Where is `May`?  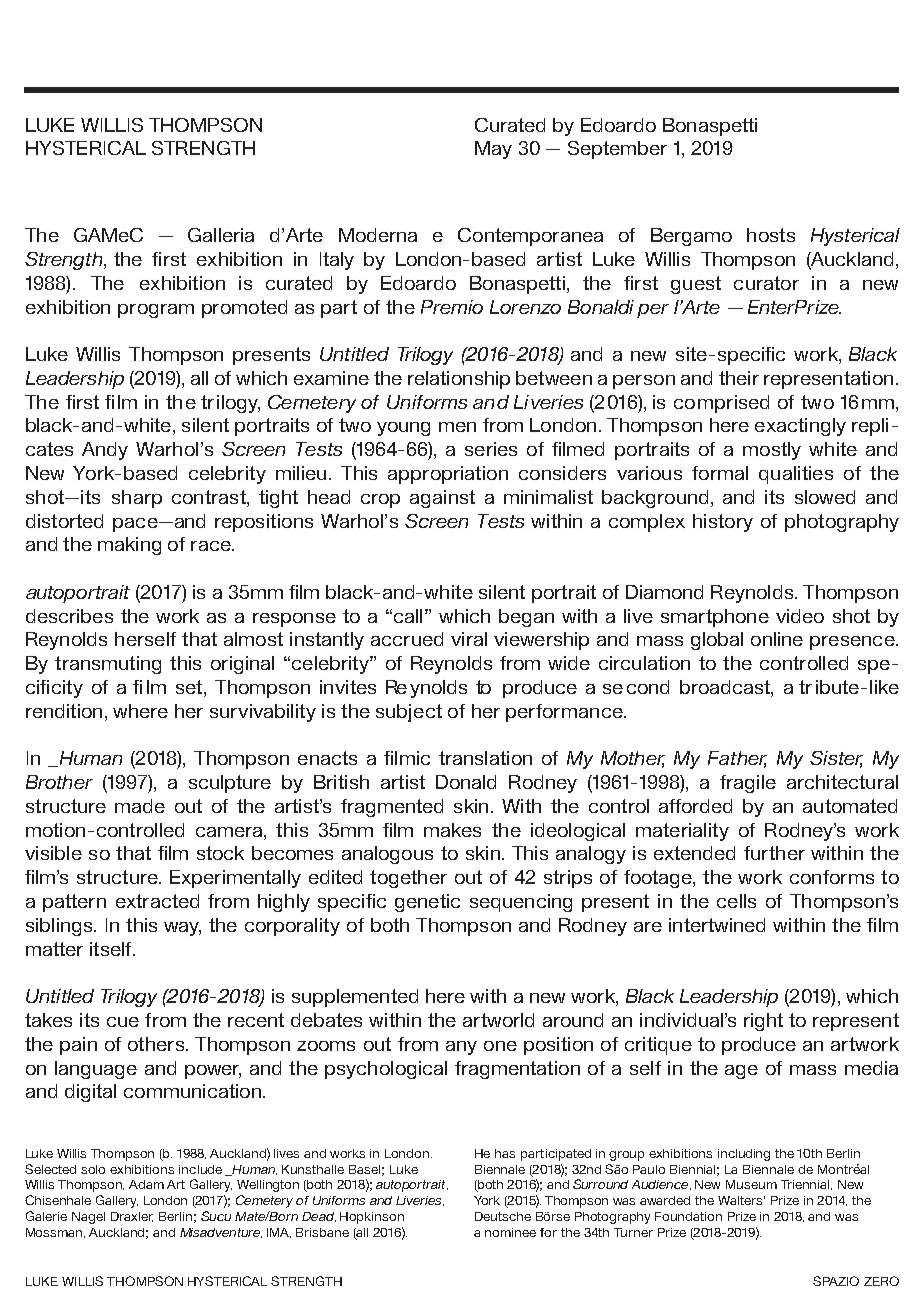
May is located at coordinates (493, 150).
